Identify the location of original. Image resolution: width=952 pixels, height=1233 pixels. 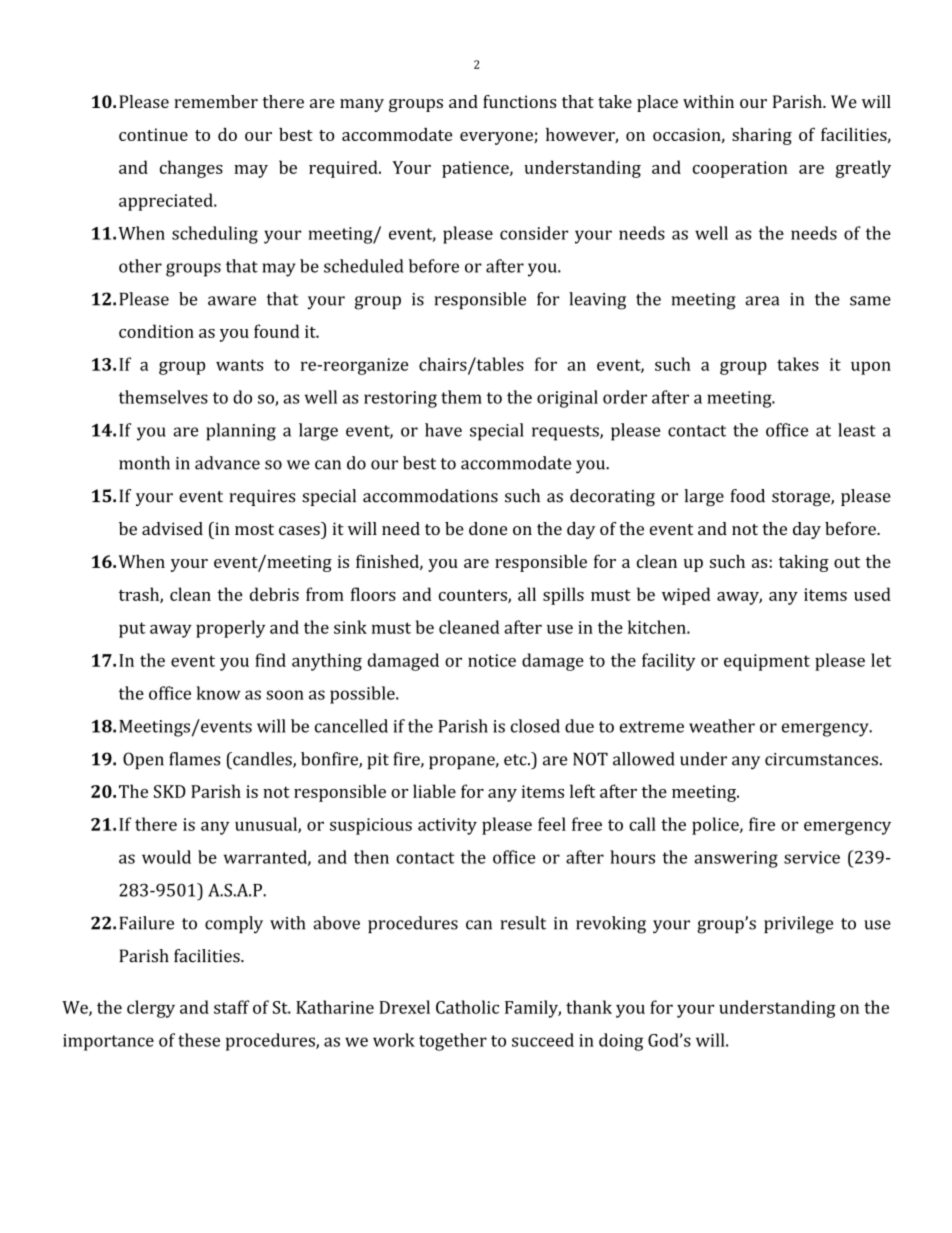
(567, 399).
